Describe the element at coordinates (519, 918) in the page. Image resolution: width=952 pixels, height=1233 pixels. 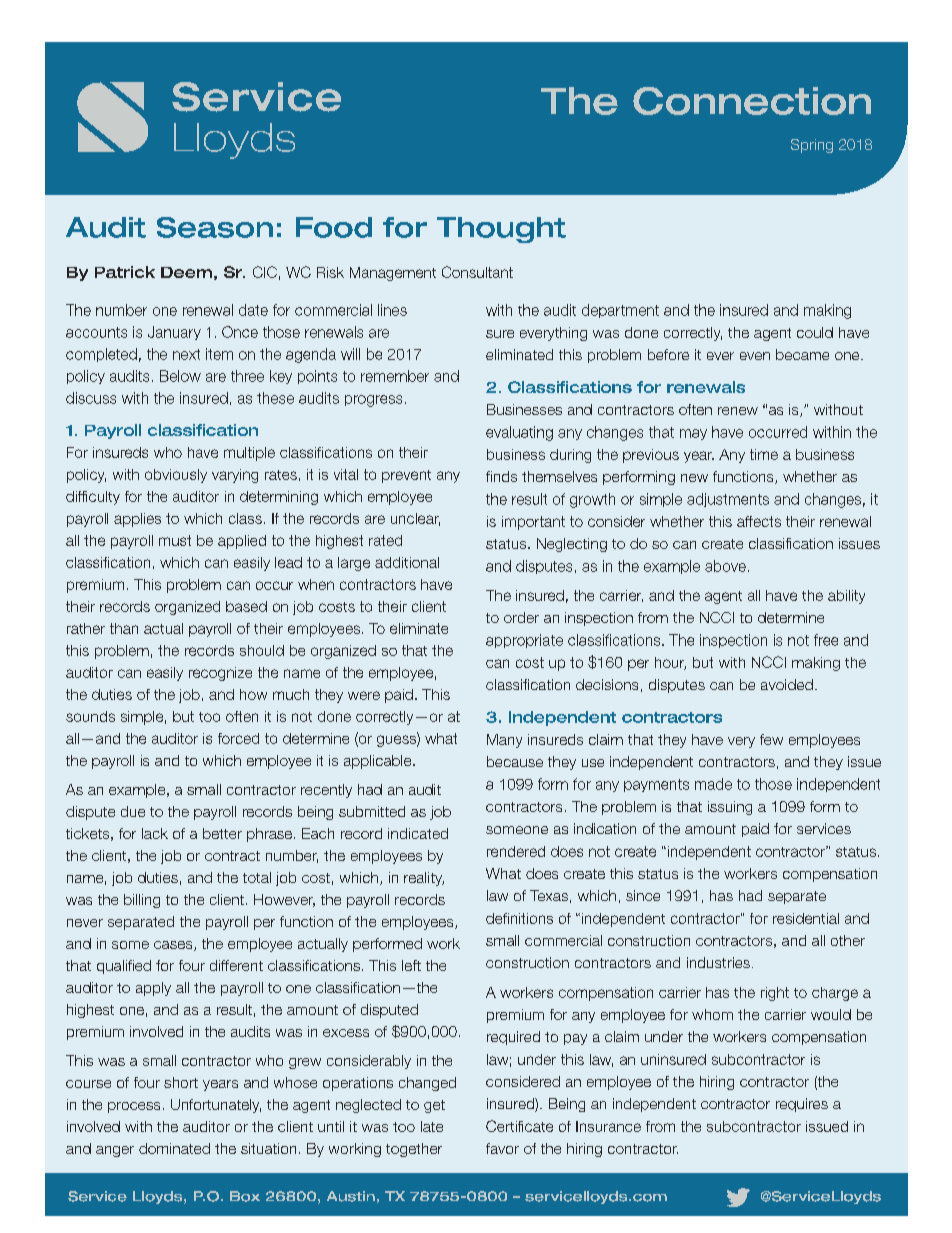
I see `definitions` at that location.
